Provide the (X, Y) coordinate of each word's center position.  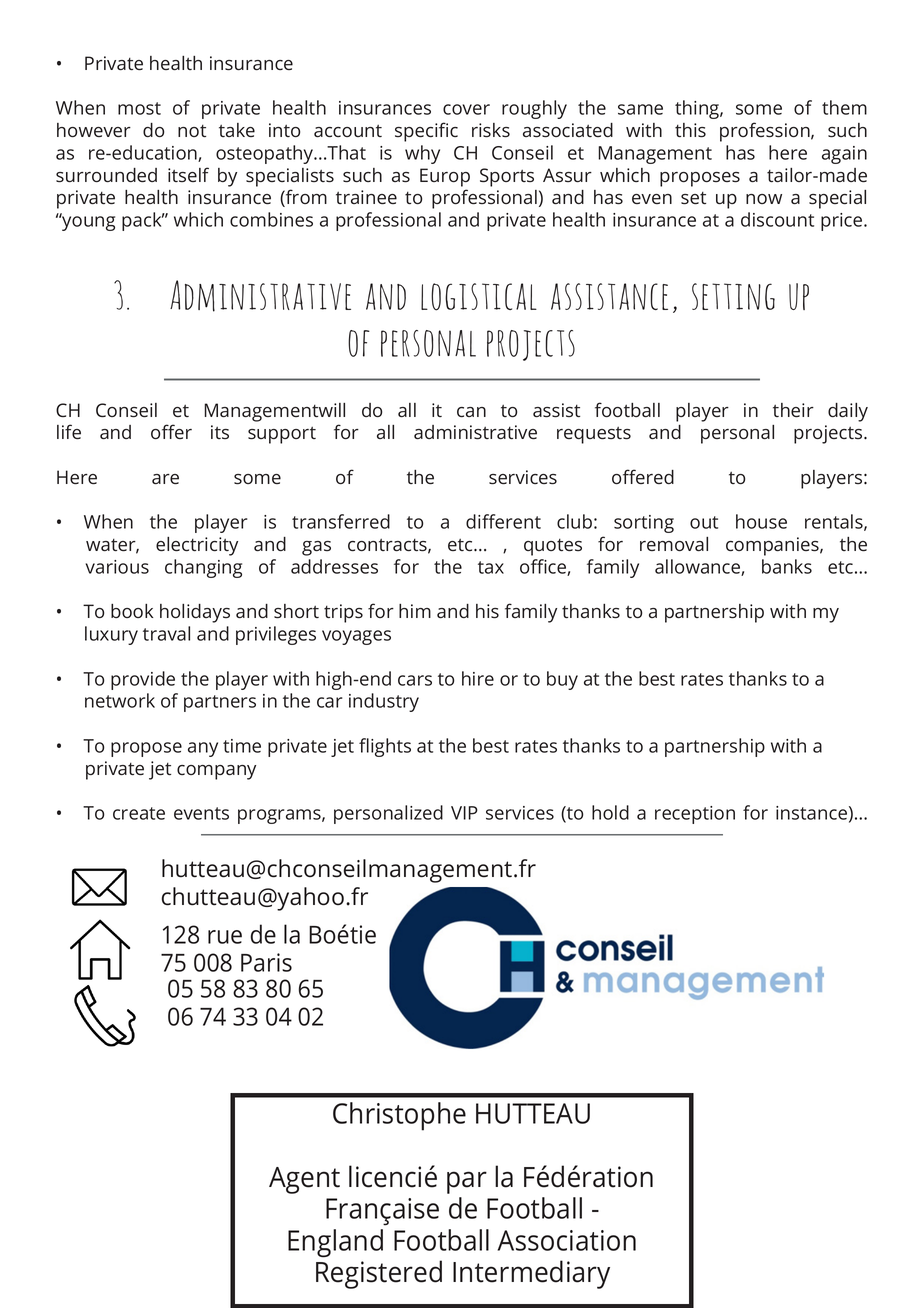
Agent (304, 1180)
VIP (464, 813)
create (139, 813)
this (690, 130)
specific (426, 132)
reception (695, 815)
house (761, 521)
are (165, 479)
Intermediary (531, 1274)
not (192, 131)
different (503, 521)
